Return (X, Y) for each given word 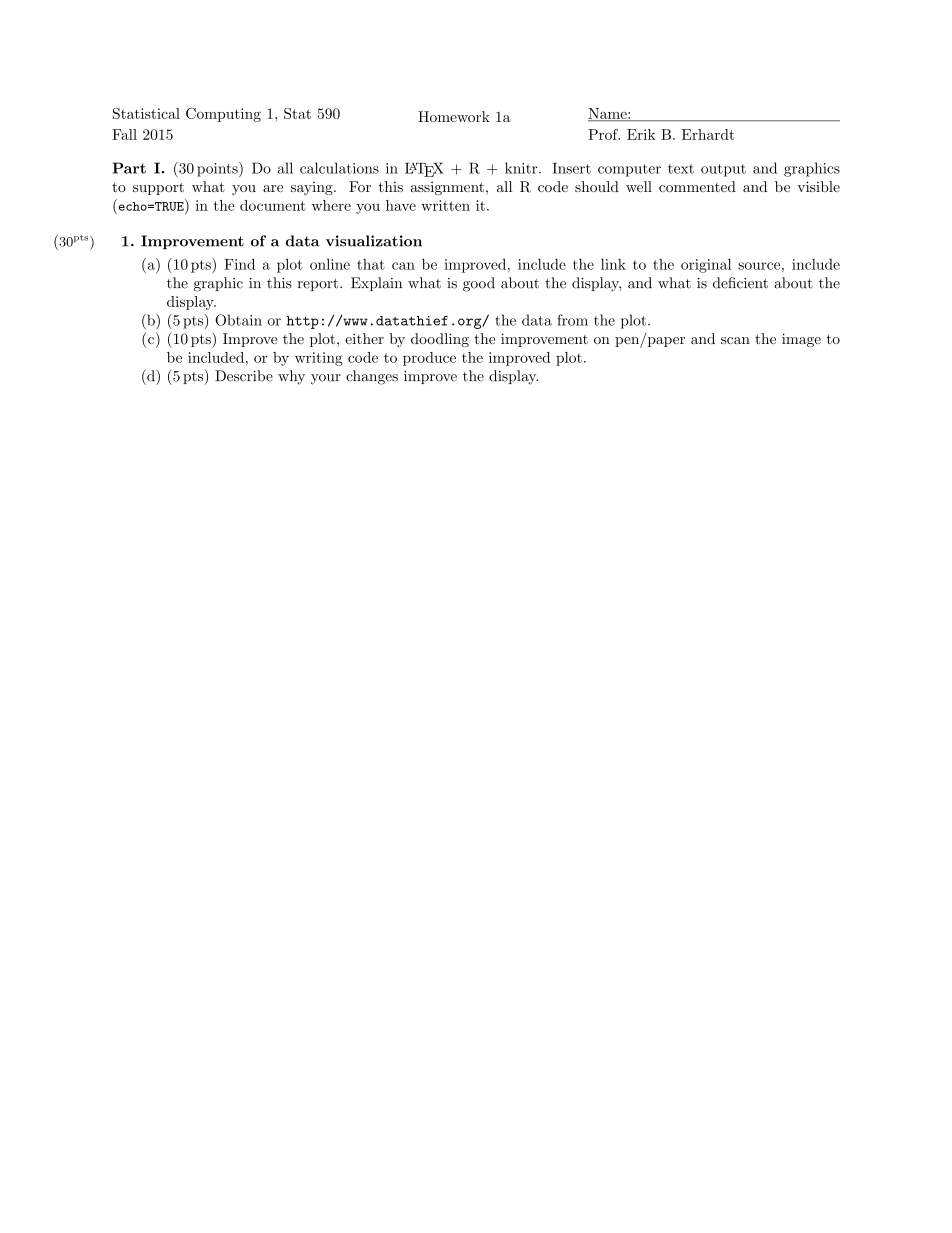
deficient (740, 283)
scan (735, 340)
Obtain (238, 320)
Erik (641, 134)
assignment (447, 188)
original (706, 265)
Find (239, 264)
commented (697, 186)
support (158, 188)
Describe (244, 376)
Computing (223, 115)
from (573, 320)
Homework (454, 116)
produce (429, 359)
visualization (374, 241)
